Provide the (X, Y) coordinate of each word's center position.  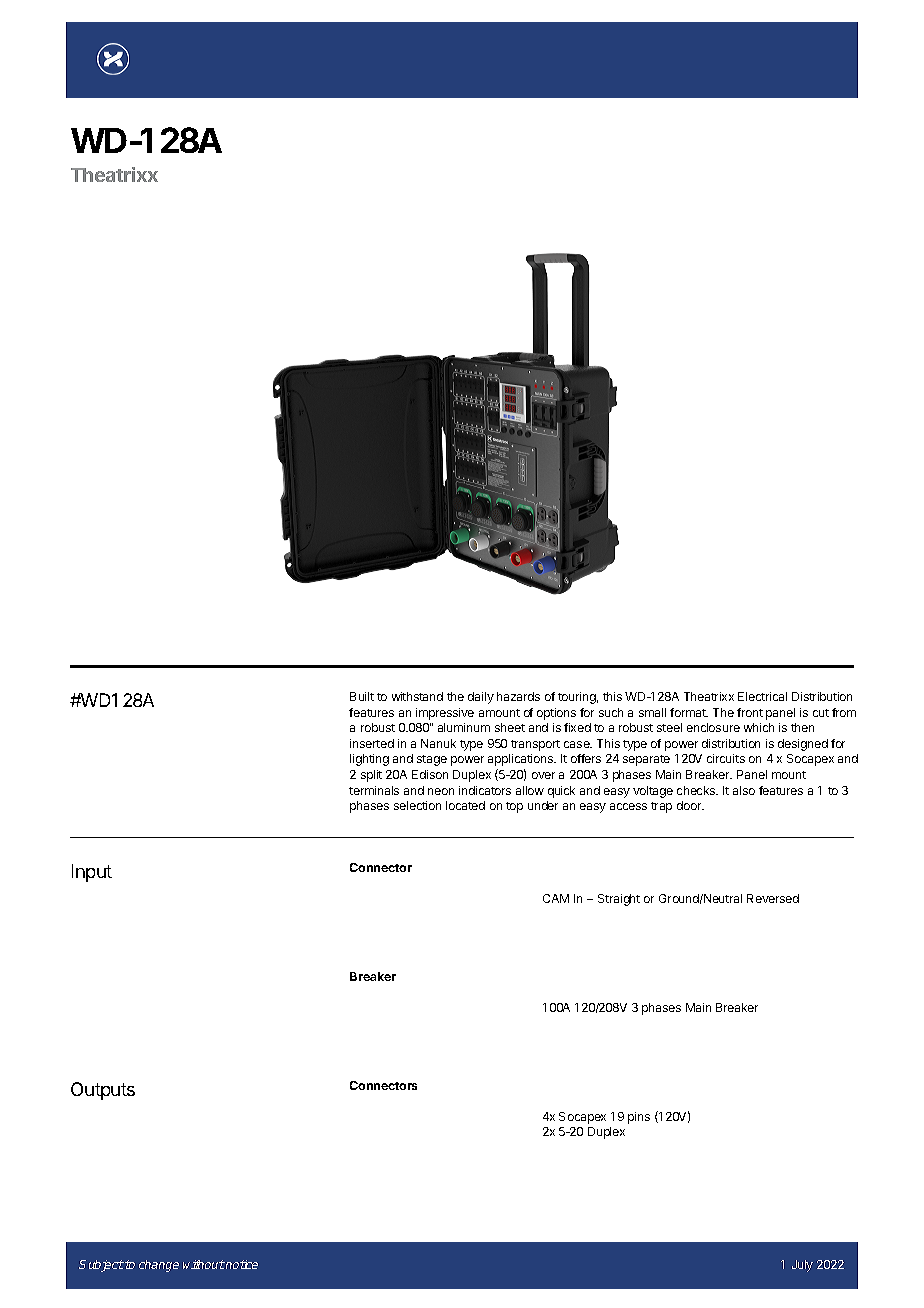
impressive (445, 714)
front (750, 712)
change (159, 1266)
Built (362, 696)
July (802, 1266)
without (204, 1264)
